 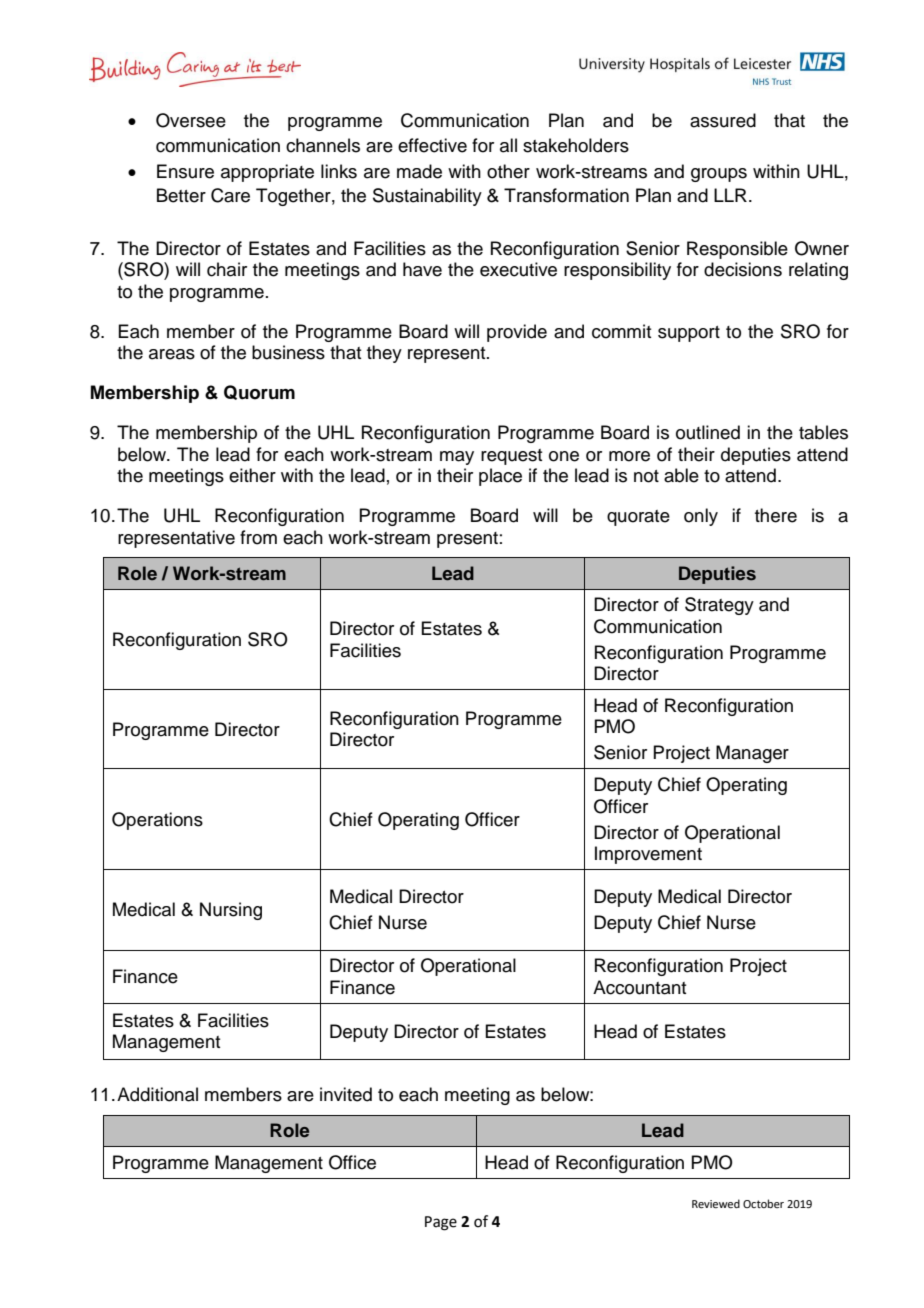 I want to click on support, so click(x=689, y=334).
